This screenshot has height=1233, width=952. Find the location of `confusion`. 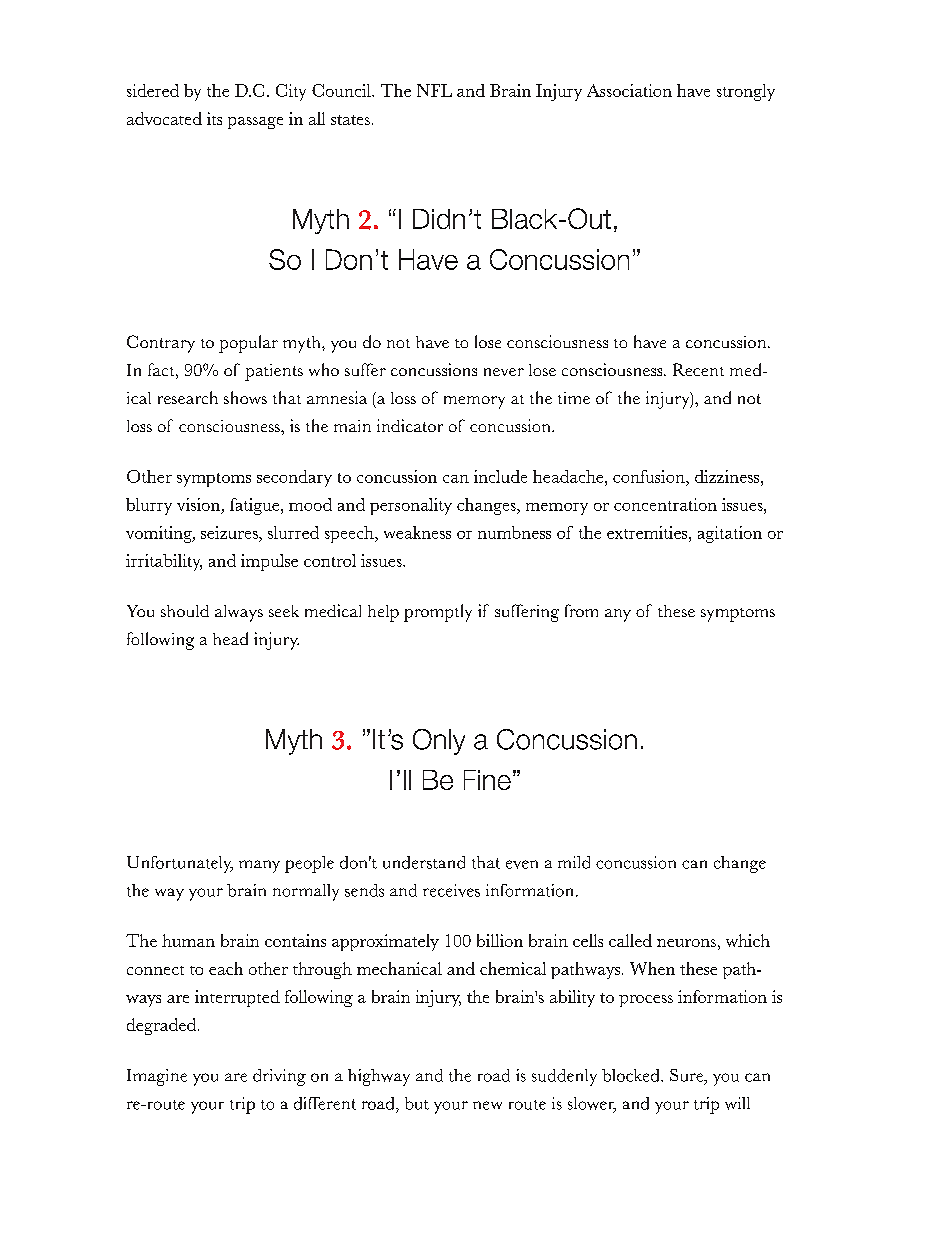

confusion is located at coordinates (650, 476).
